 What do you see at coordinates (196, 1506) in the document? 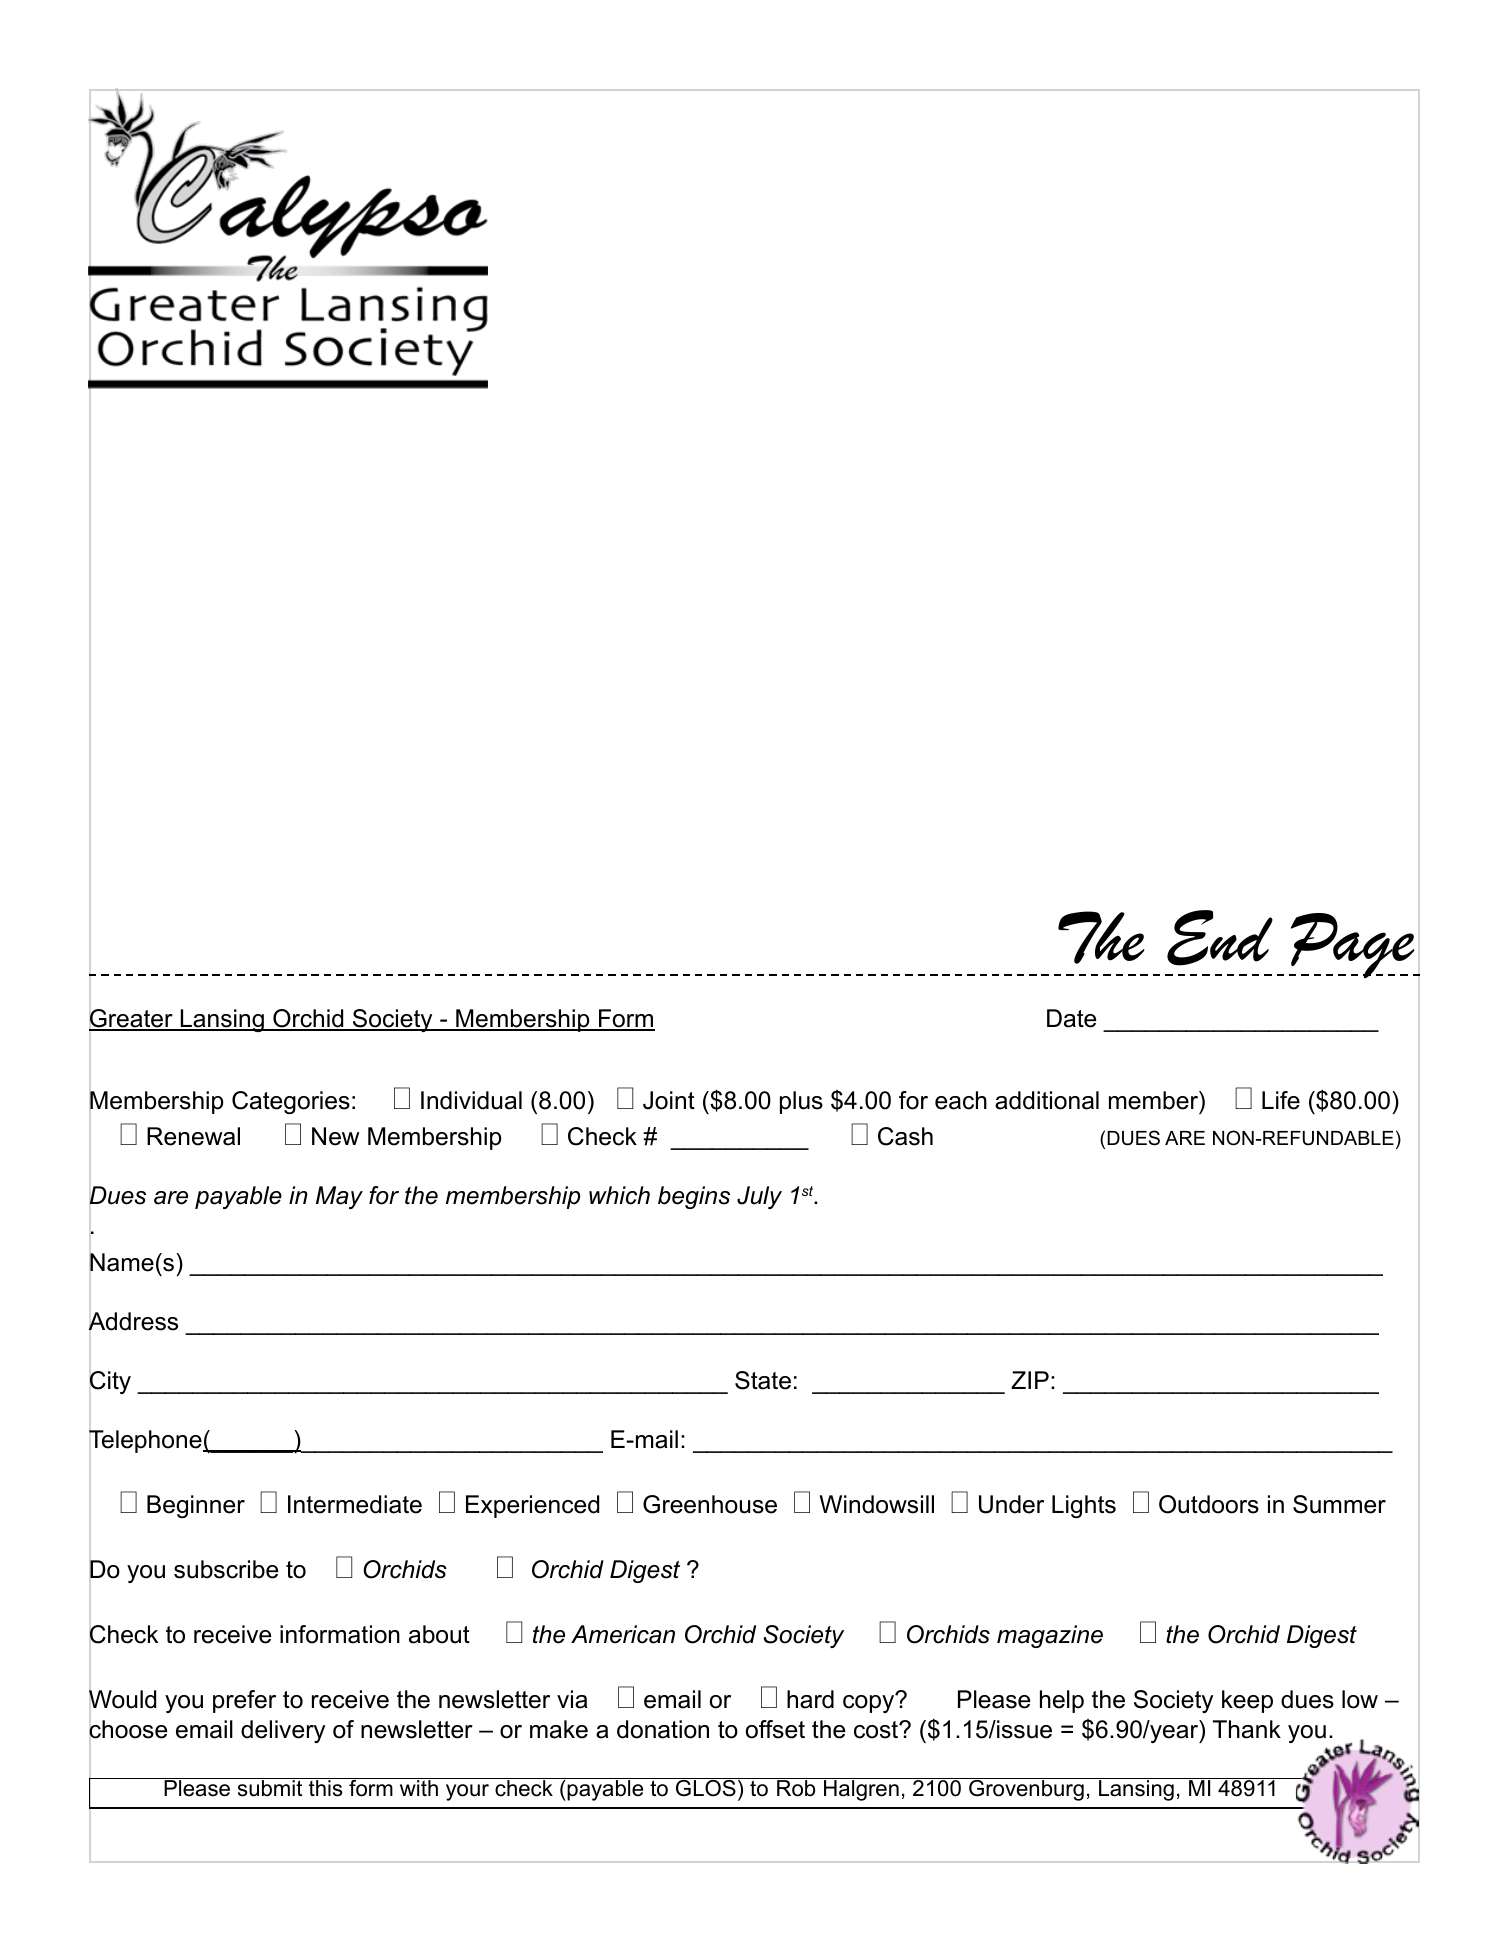
I see `Beginner` at bounding box center [196, 1506].
